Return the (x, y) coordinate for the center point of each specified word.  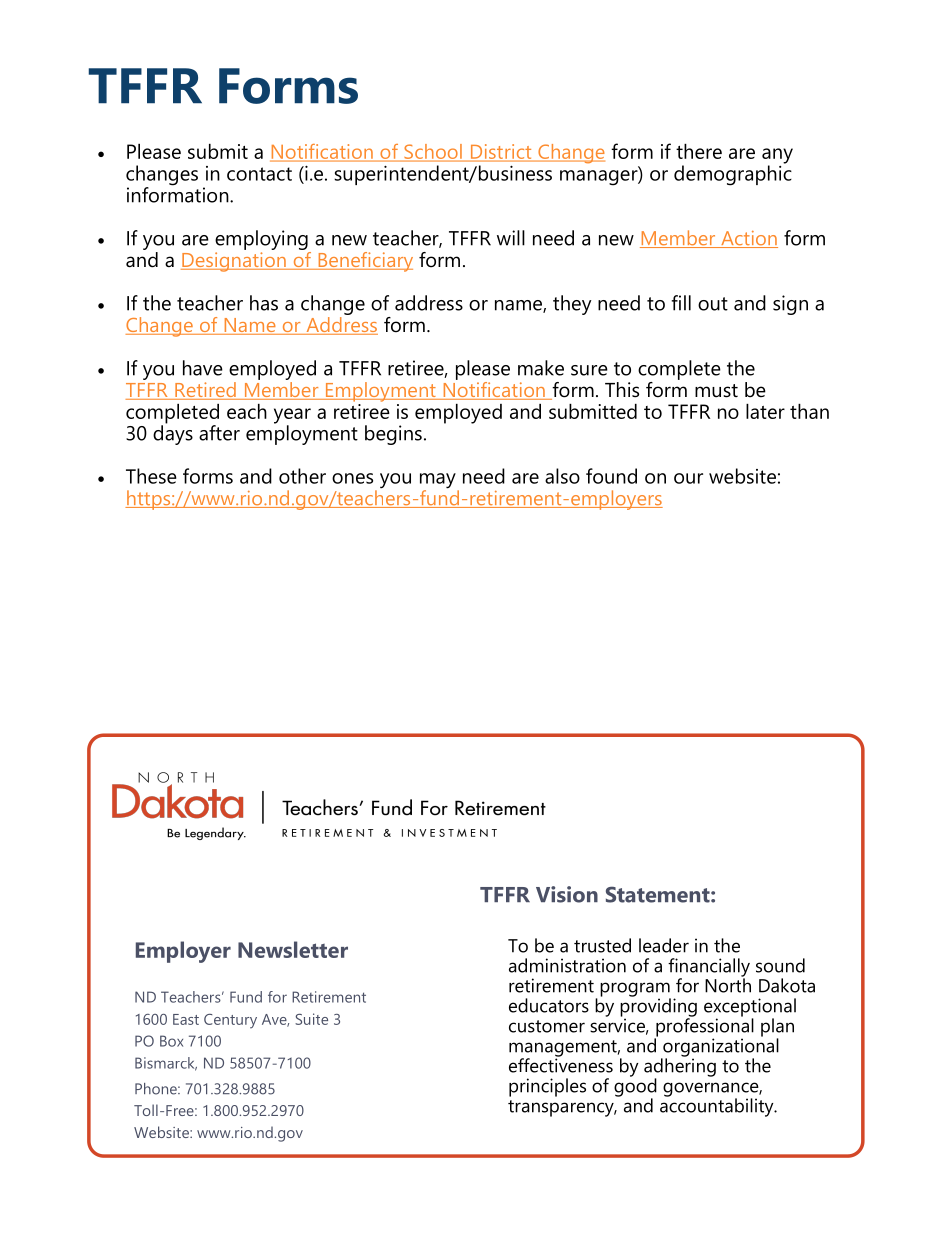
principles (547, 1087)
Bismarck (166, 1064)
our (688, 478)
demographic (733, 174)
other (302, 476)
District (501, 153)
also (562, 476)
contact (259, 174)
